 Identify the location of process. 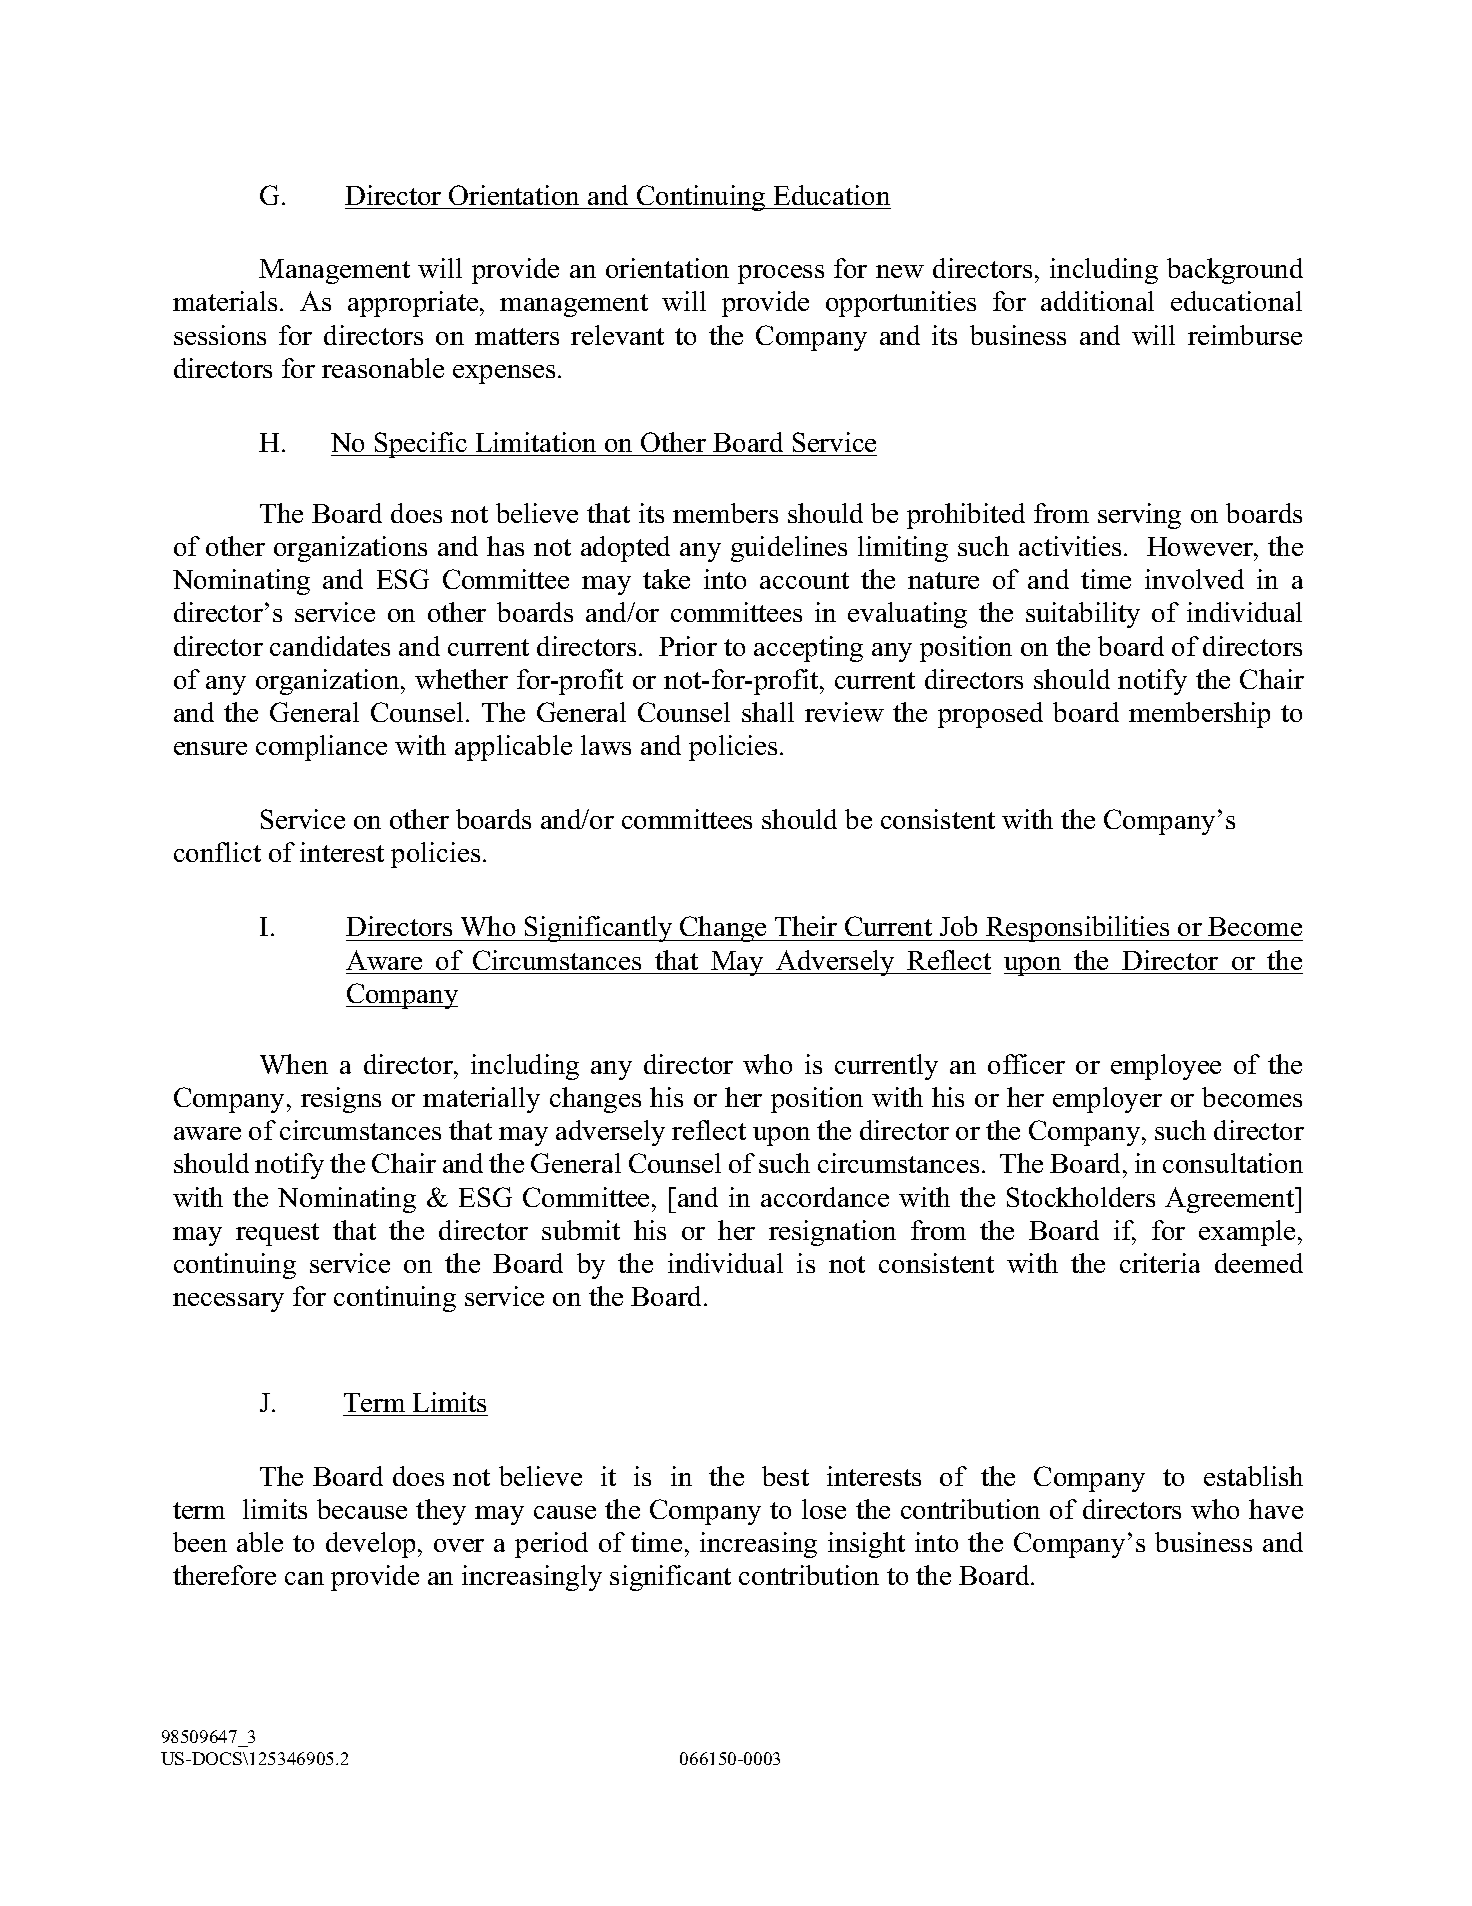
(781, 274).
